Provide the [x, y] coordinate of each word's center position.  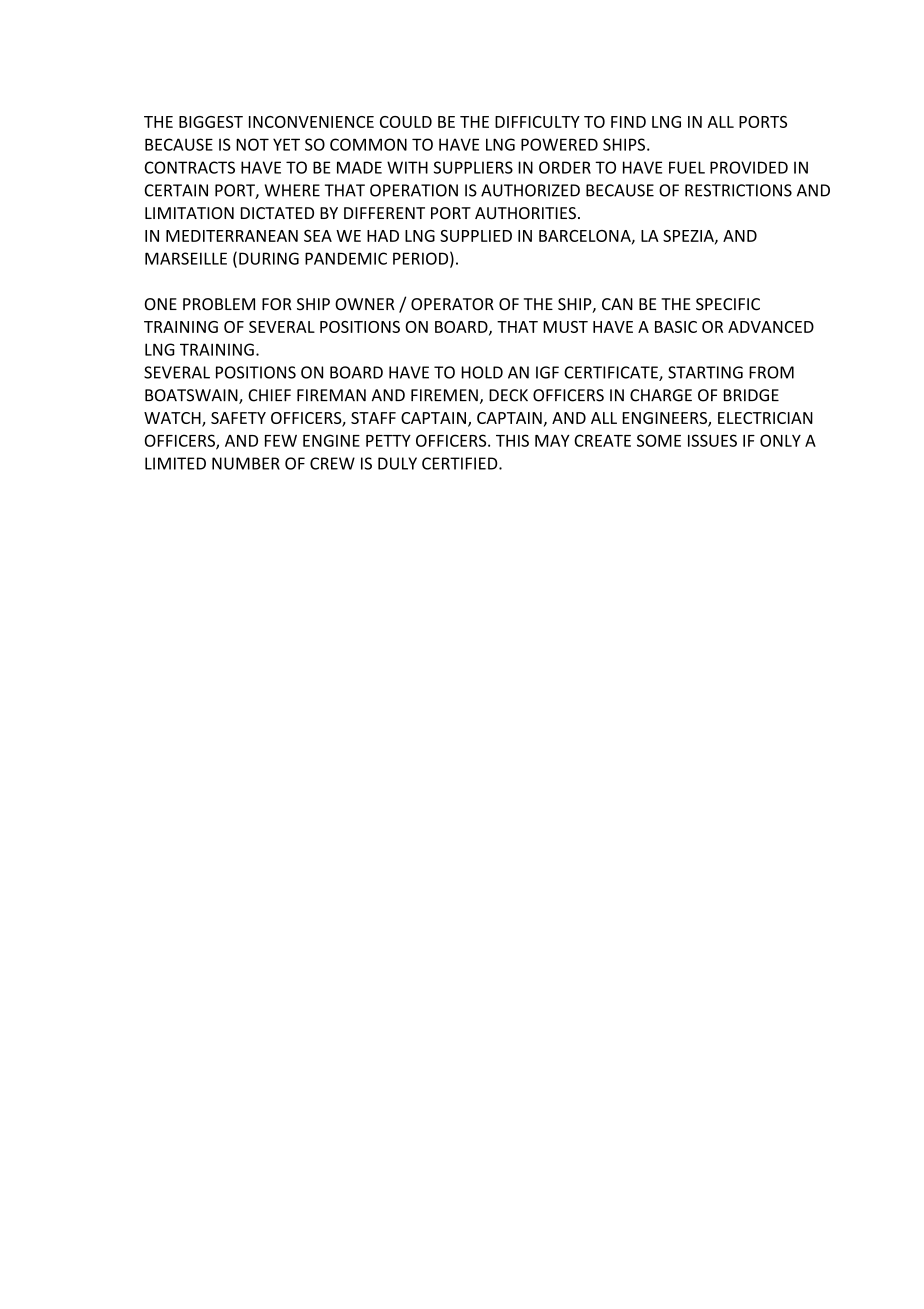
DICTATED [277, 213]
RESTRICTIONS [738, 190]
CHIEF [269, 395]
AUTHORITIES [525, 213]
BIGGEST [211, 122]
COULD [406, 122]
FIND [628, 122]
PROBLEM [219, 304]
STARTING [705, 372]
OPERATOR [452, 304]
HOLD [482, 372]
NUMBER [246, 463]
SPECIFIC [728, 304]
